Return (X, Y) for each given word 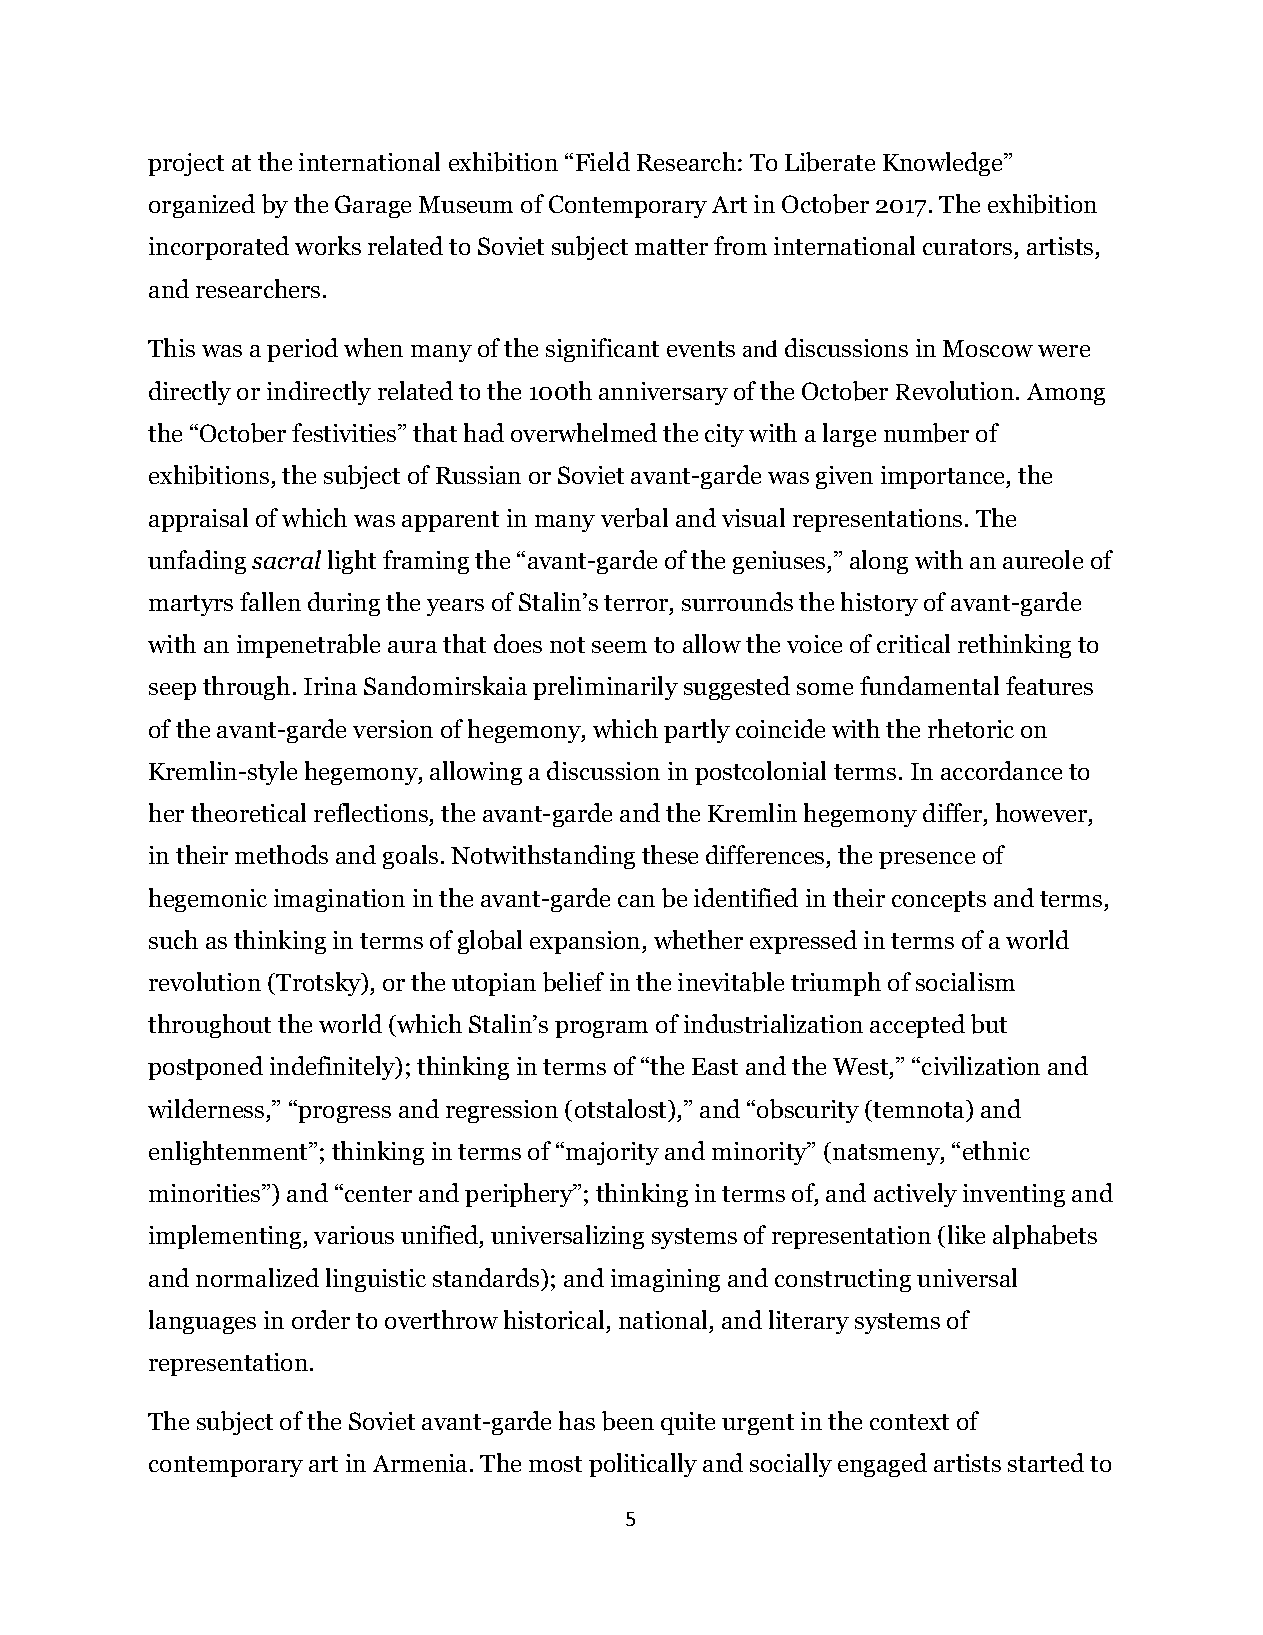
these (670, 854)
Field (603, 161)
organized (202, 206)
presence (927, 860)
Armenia (420, 1463)
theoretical (248, 812)
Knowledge (944, 164)
